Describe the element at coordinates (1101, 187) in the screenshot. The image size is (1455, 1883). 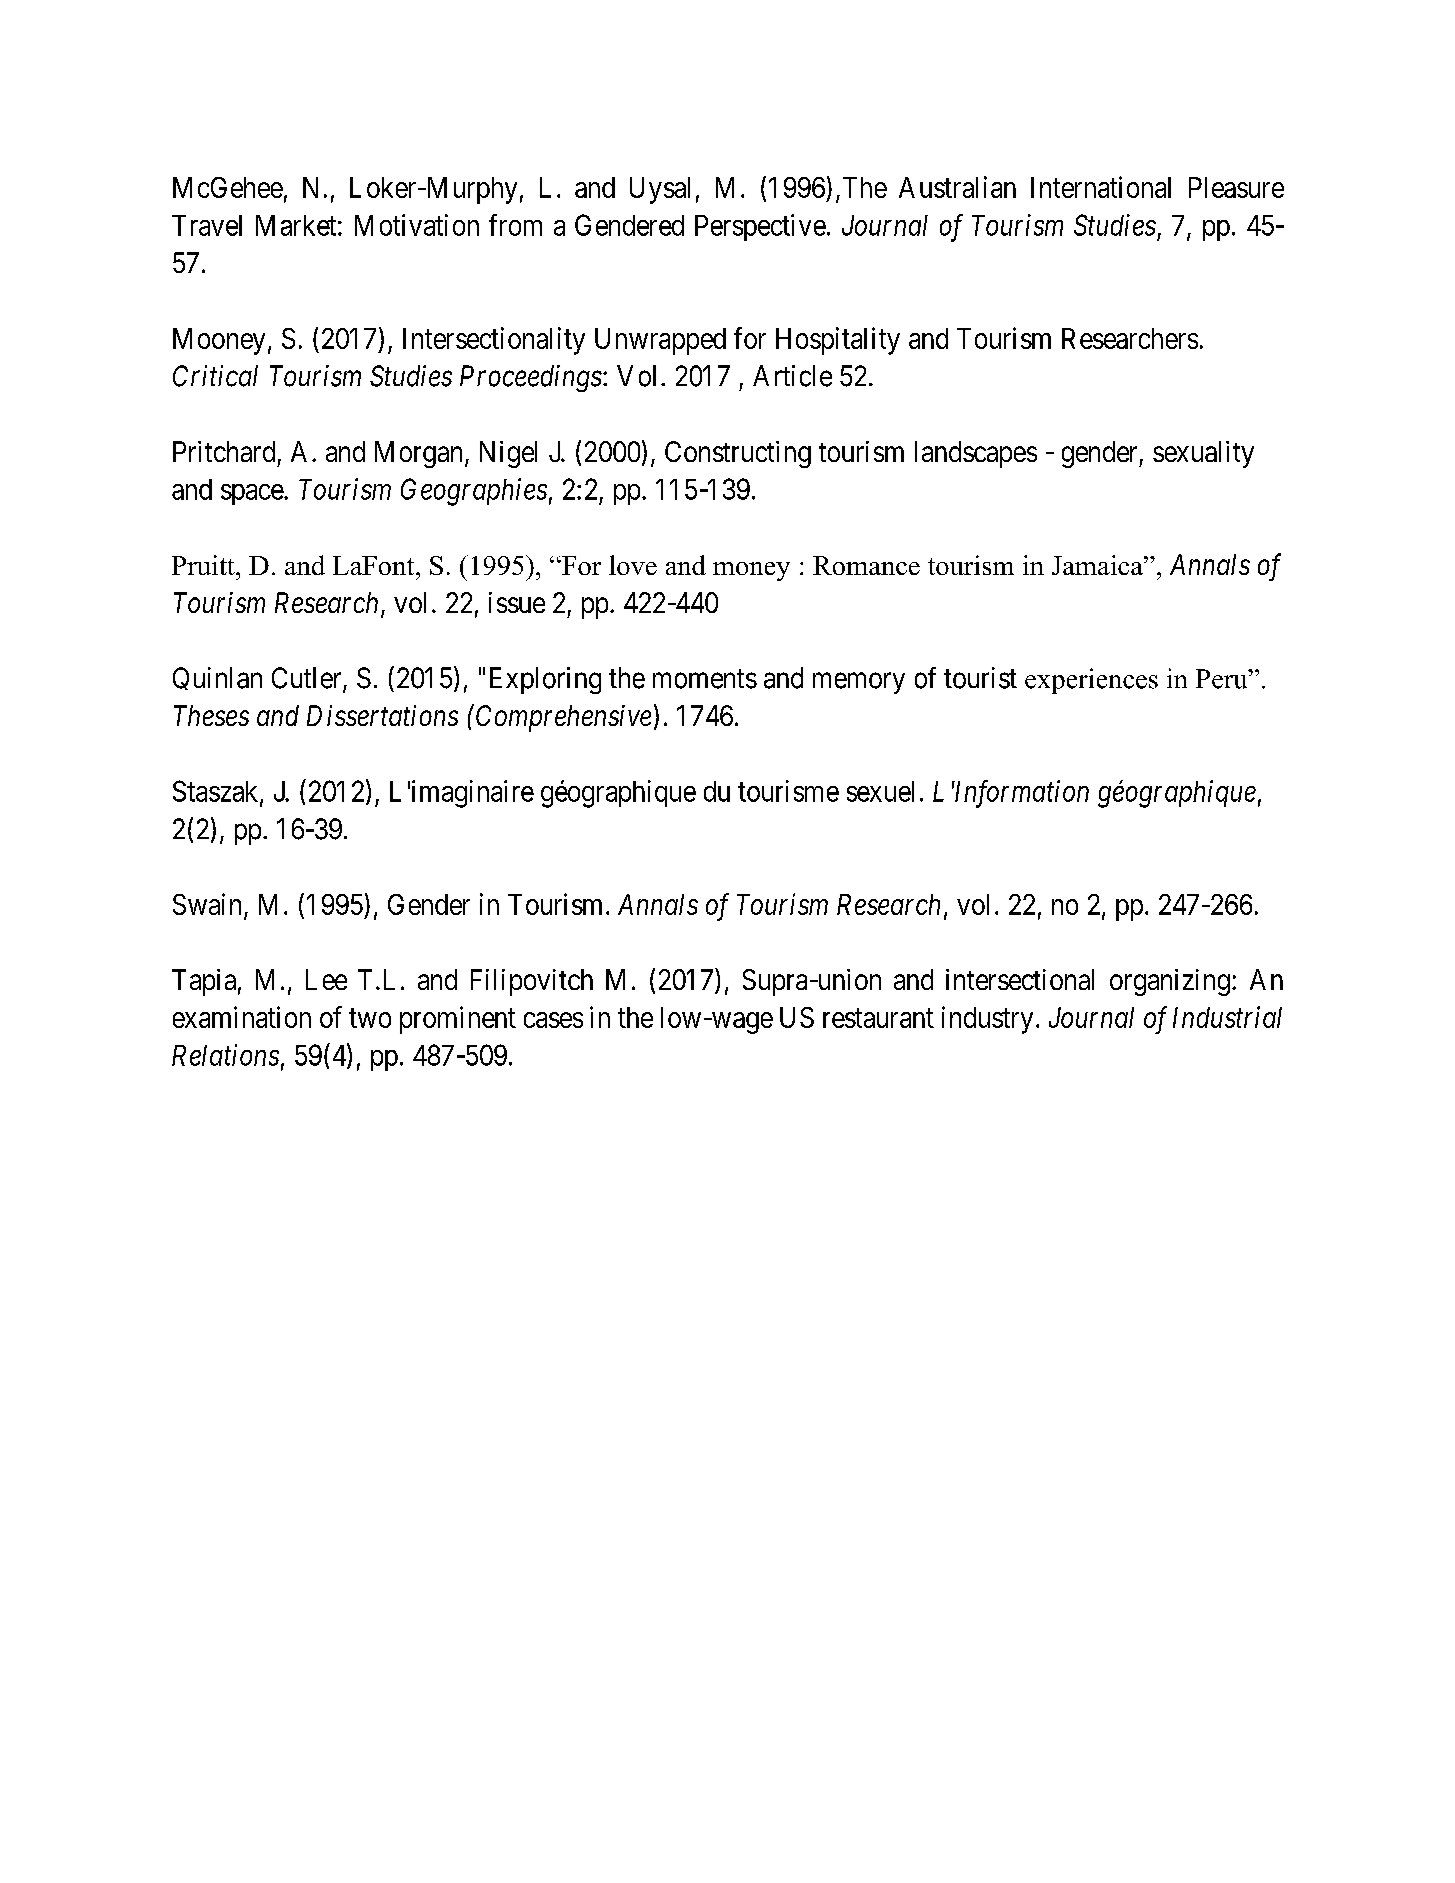
I see `International` at that location.
